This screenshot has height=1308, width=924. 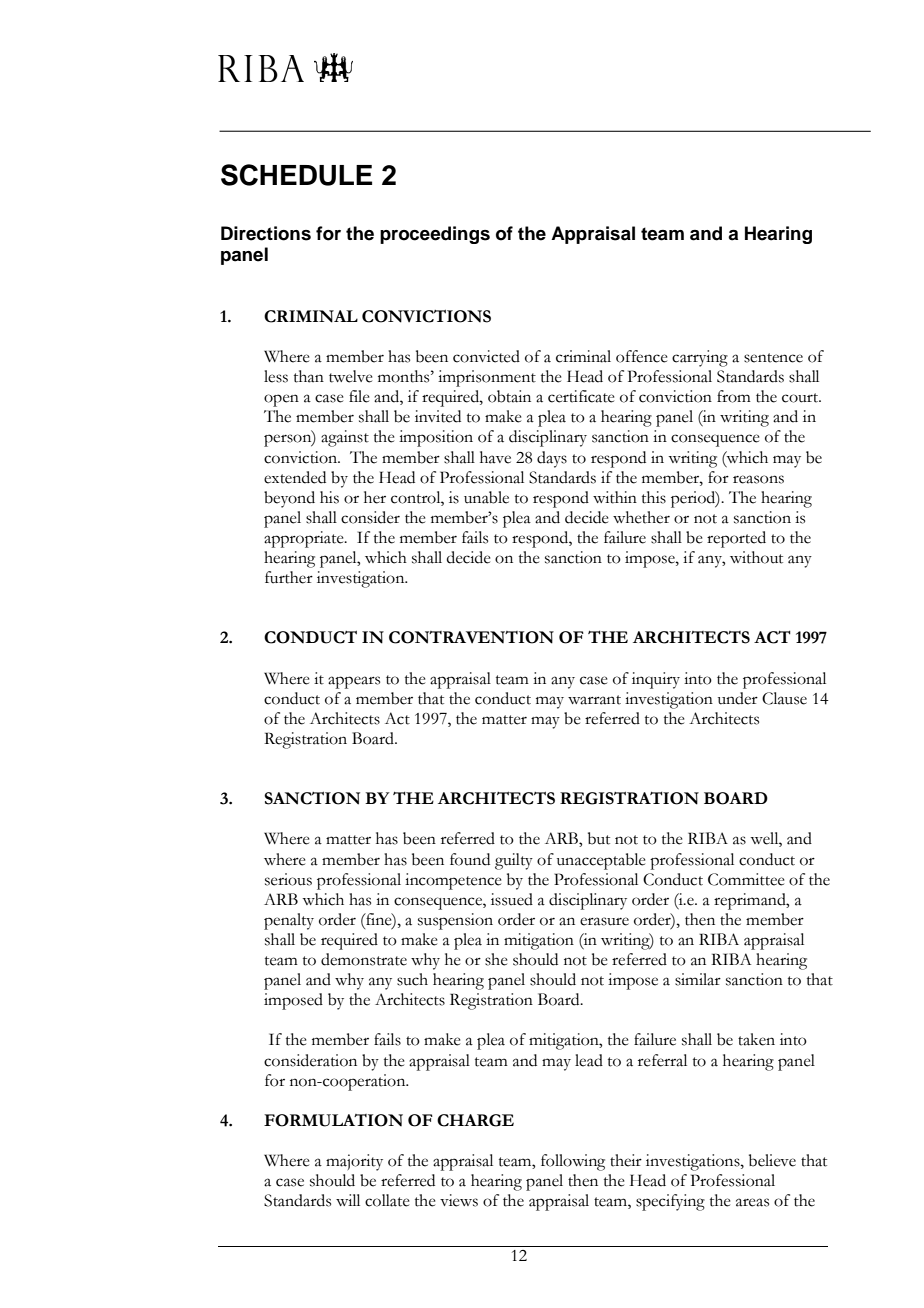 I want to click on proceedings, so click(x=435, y=235).
